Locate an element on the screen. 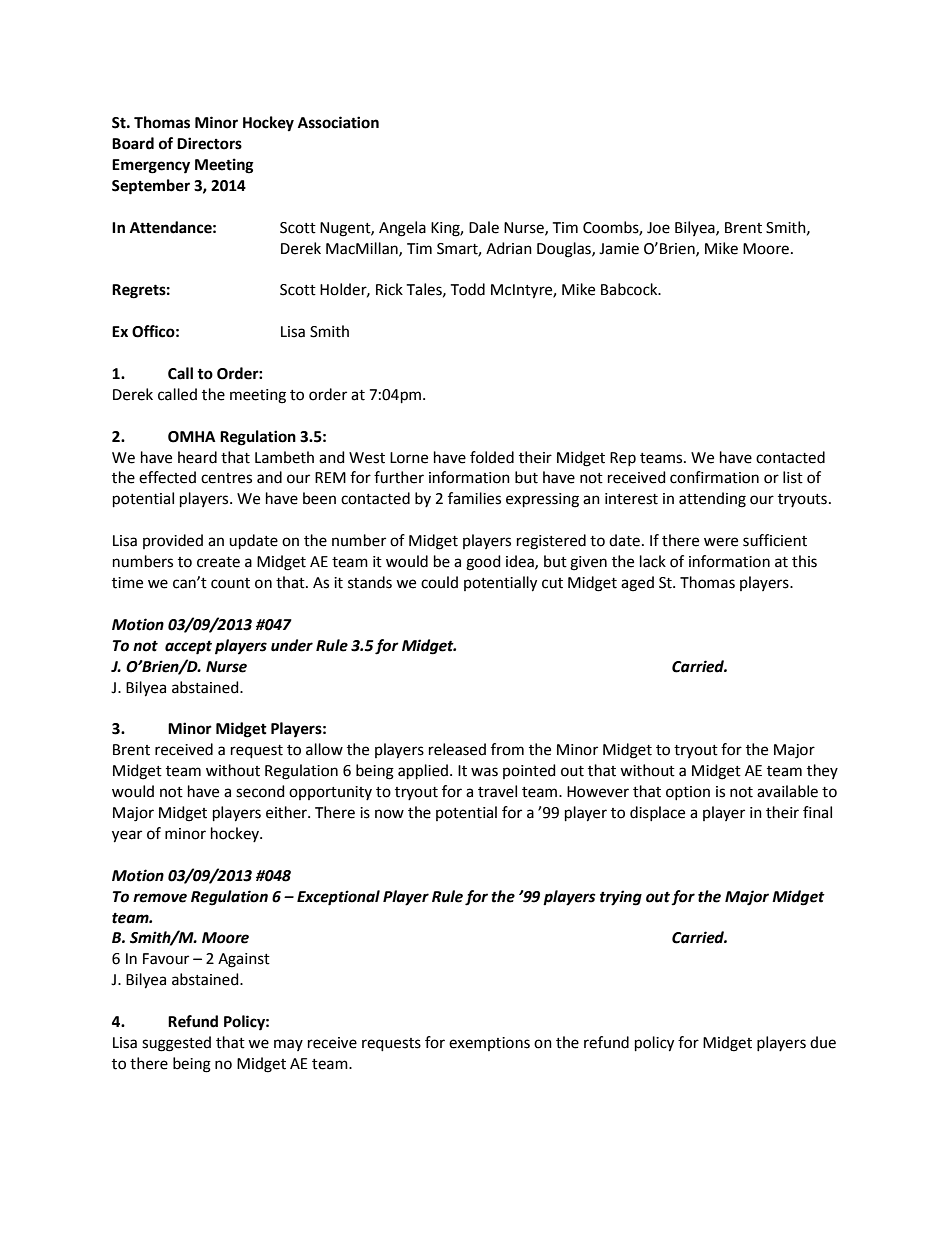 Image resolution: width=952 pixels, height=1233 pixels. count is located at coordinates (230, 583).
